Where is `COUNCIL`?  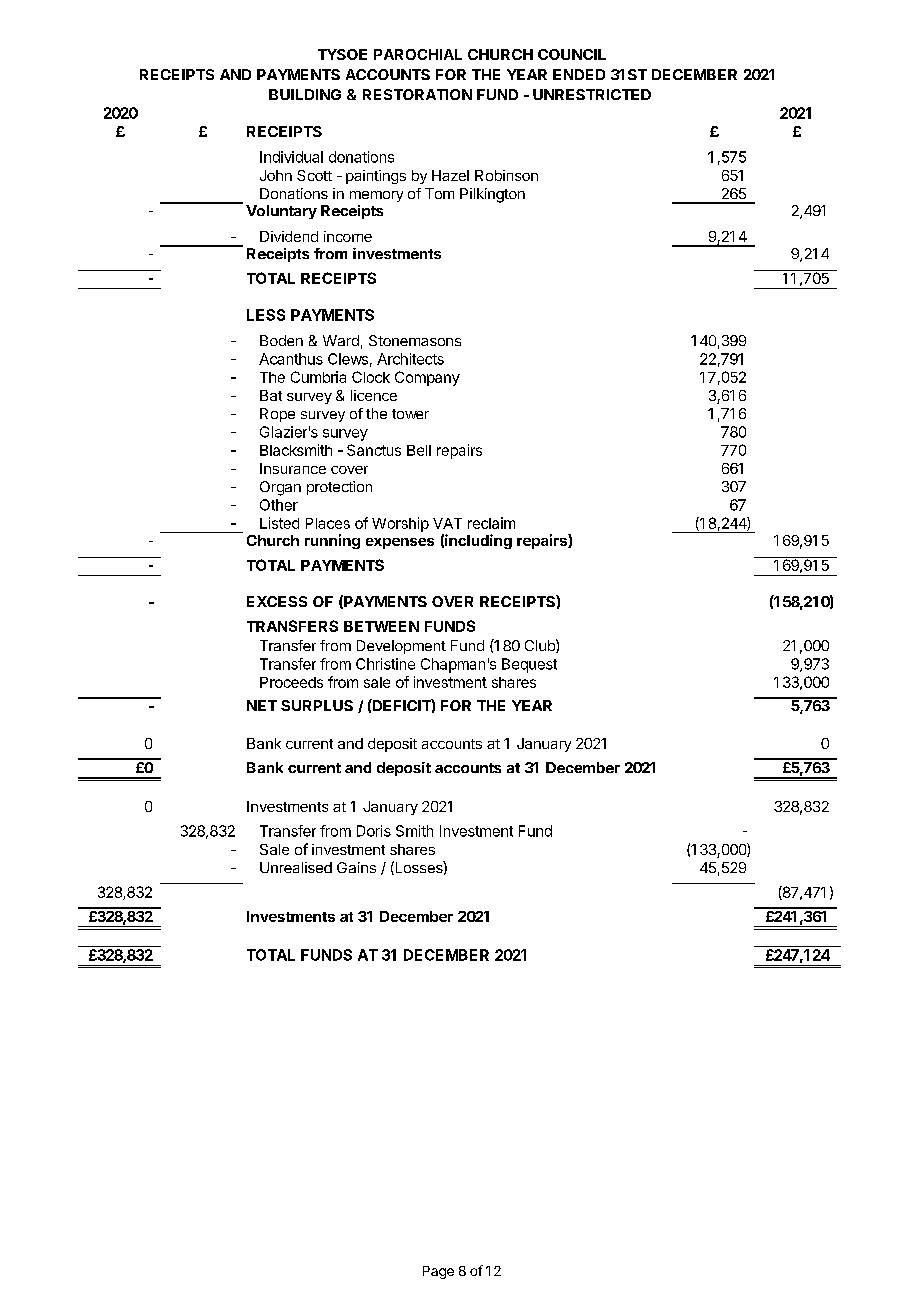
COUNCIL is located at coordinates (572, 54).
